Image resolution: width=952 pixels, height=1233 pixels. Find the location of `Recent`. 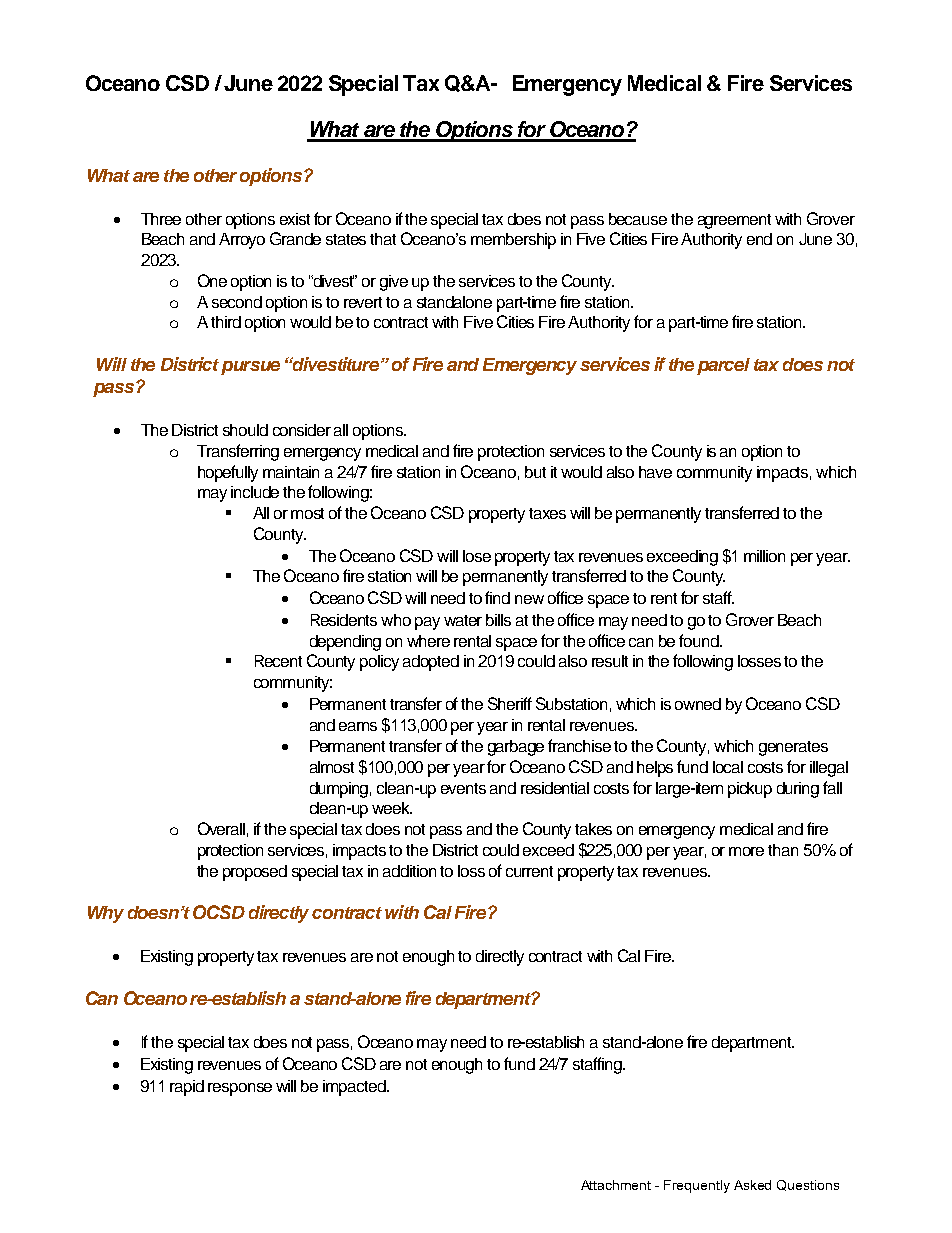

Recent is located at coordinates (278, 661).
